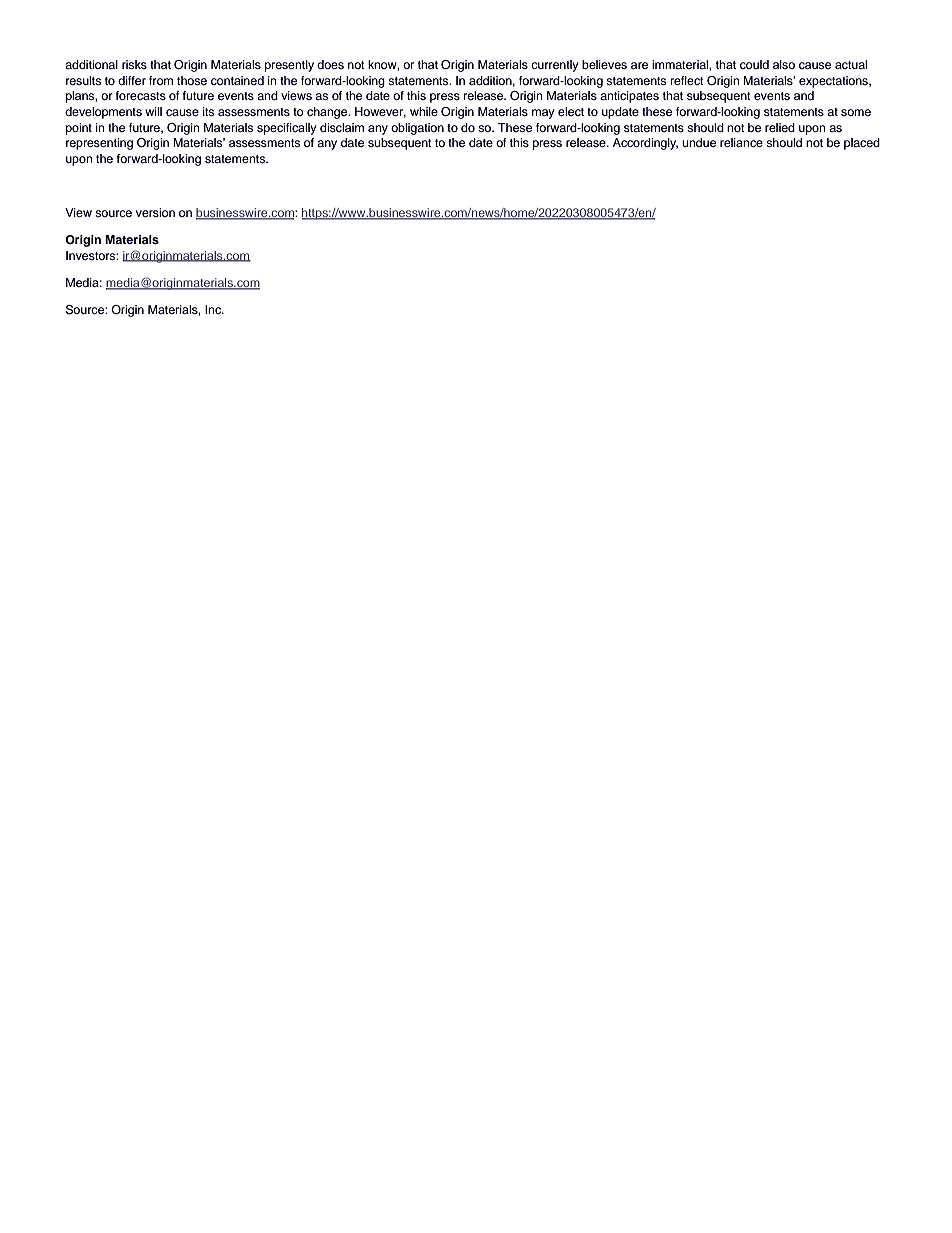 The height and width of the screenshot is (1233, 952). What do you see at coordinates (780, 127) in the screenshot?
I see `relied` at bounding box center [780, 127].
